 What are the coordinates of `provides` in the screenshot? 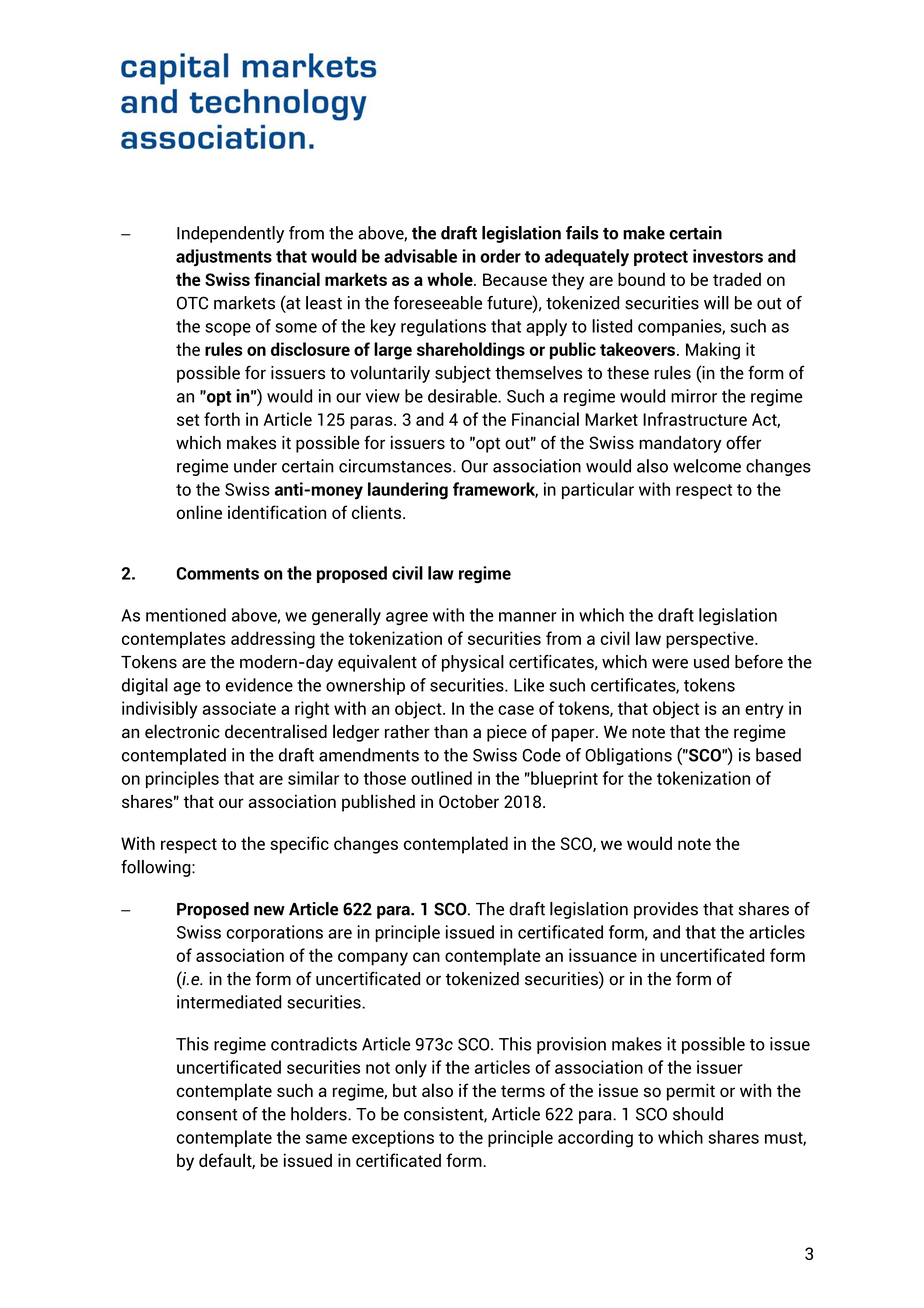 It's located at (666, 910).
